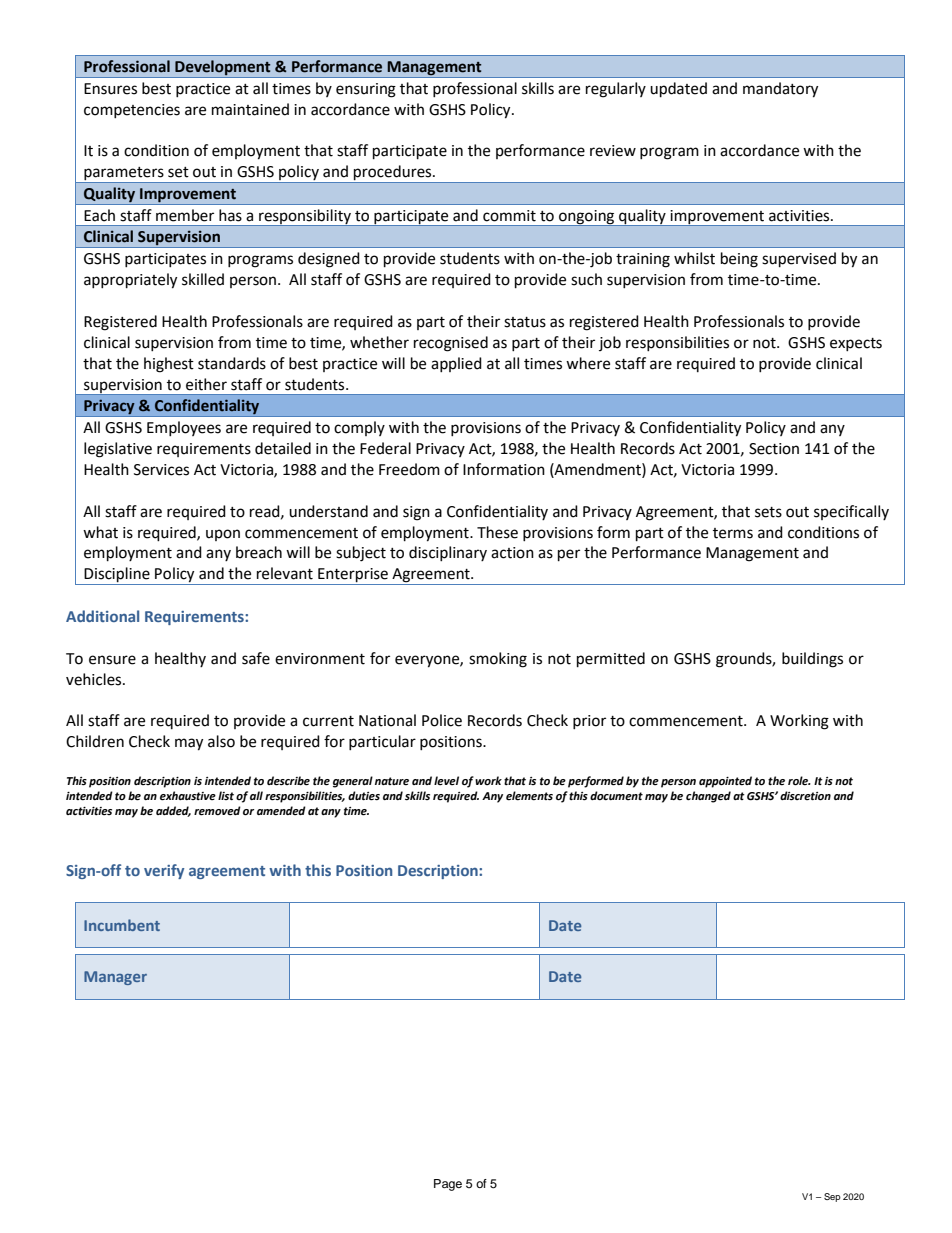  What do you see at coordinates (456, 364) in the page?
I see `applied` at bounding box center [456, 364].
